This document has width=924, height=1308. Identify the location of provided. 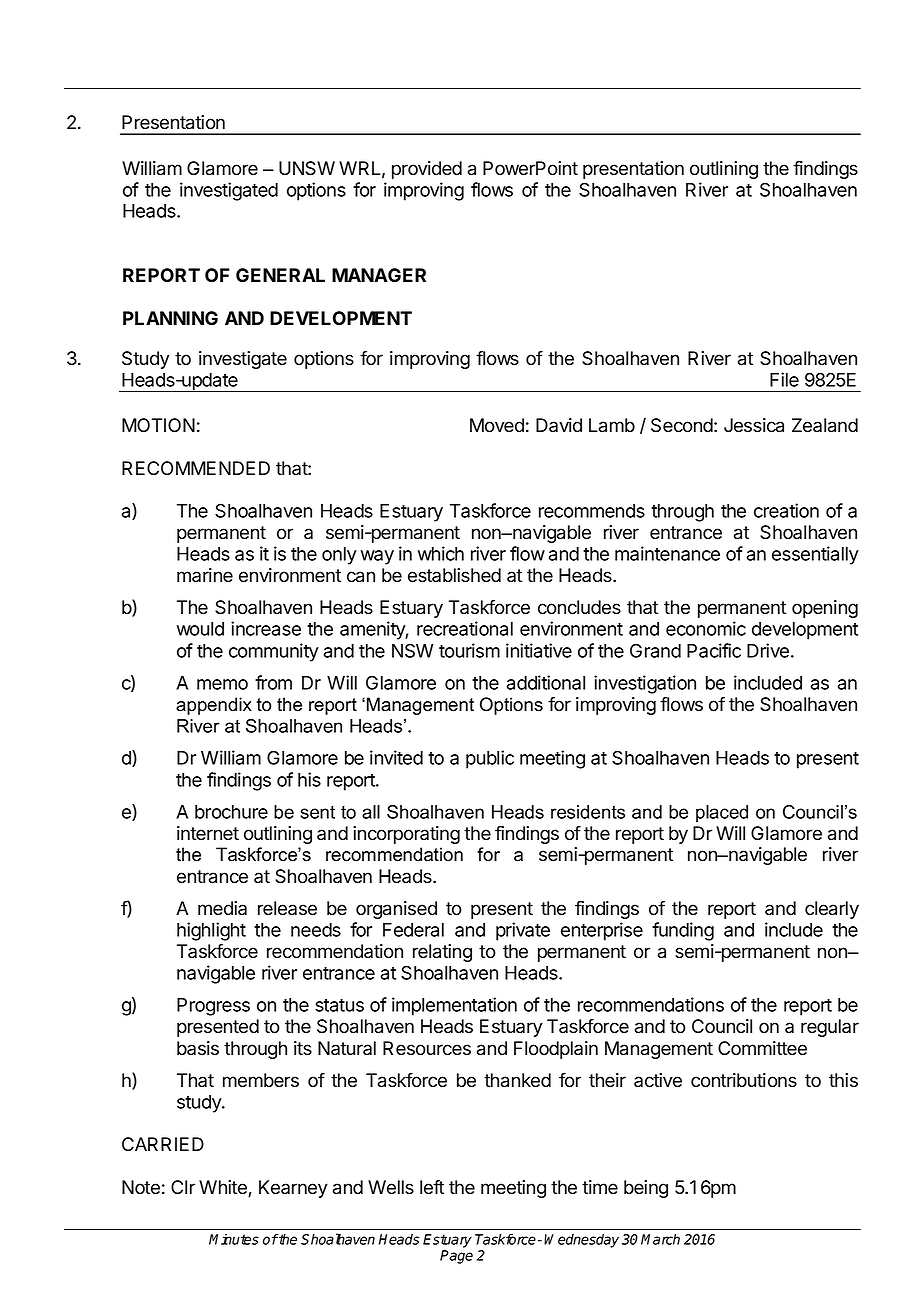
(427, 170).
